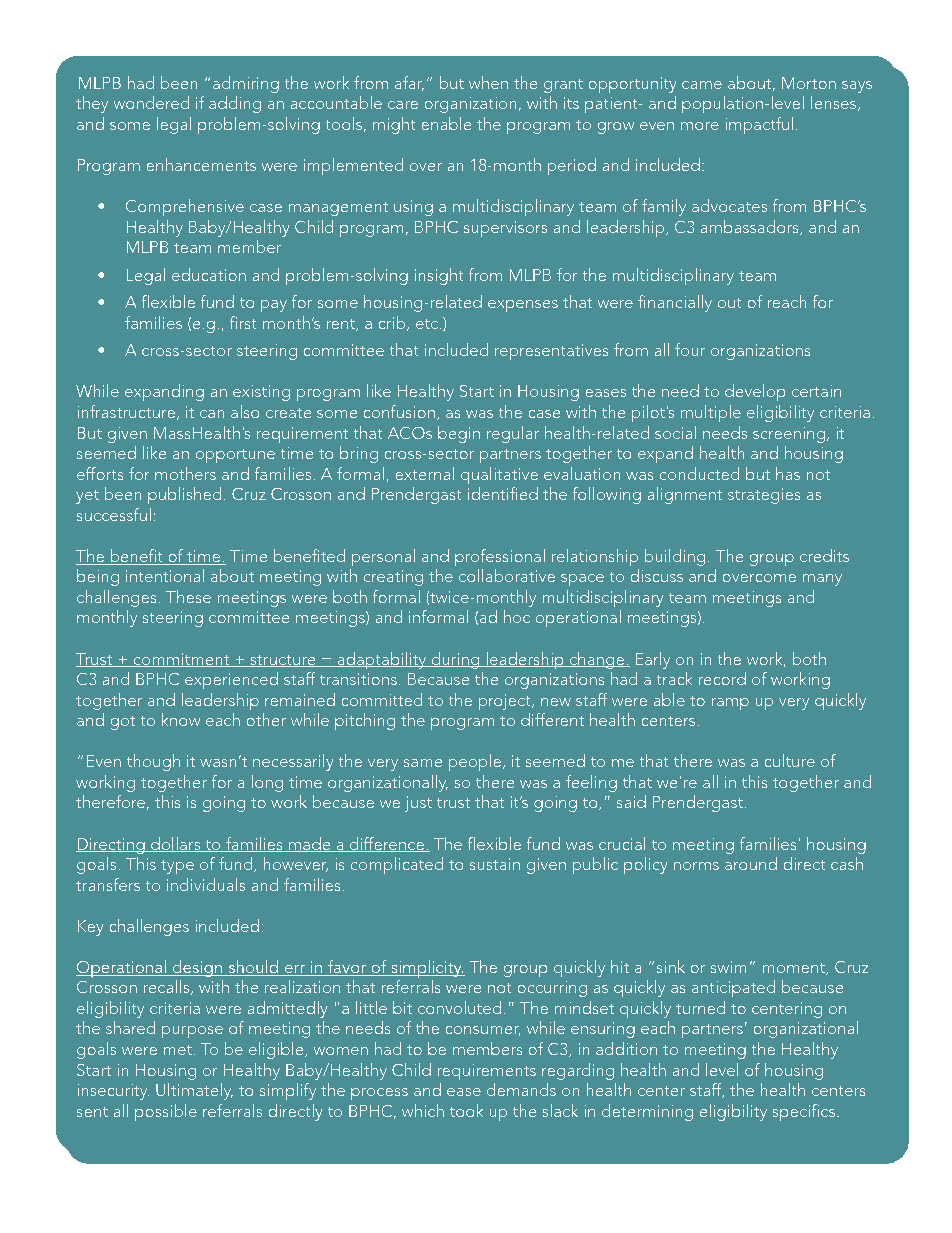 Image resolution: width=952 pixels, height=1233 pixels. Describe the element at coordinates (194, 1091) in the screenshot. I see `Ultimately` at that location.
